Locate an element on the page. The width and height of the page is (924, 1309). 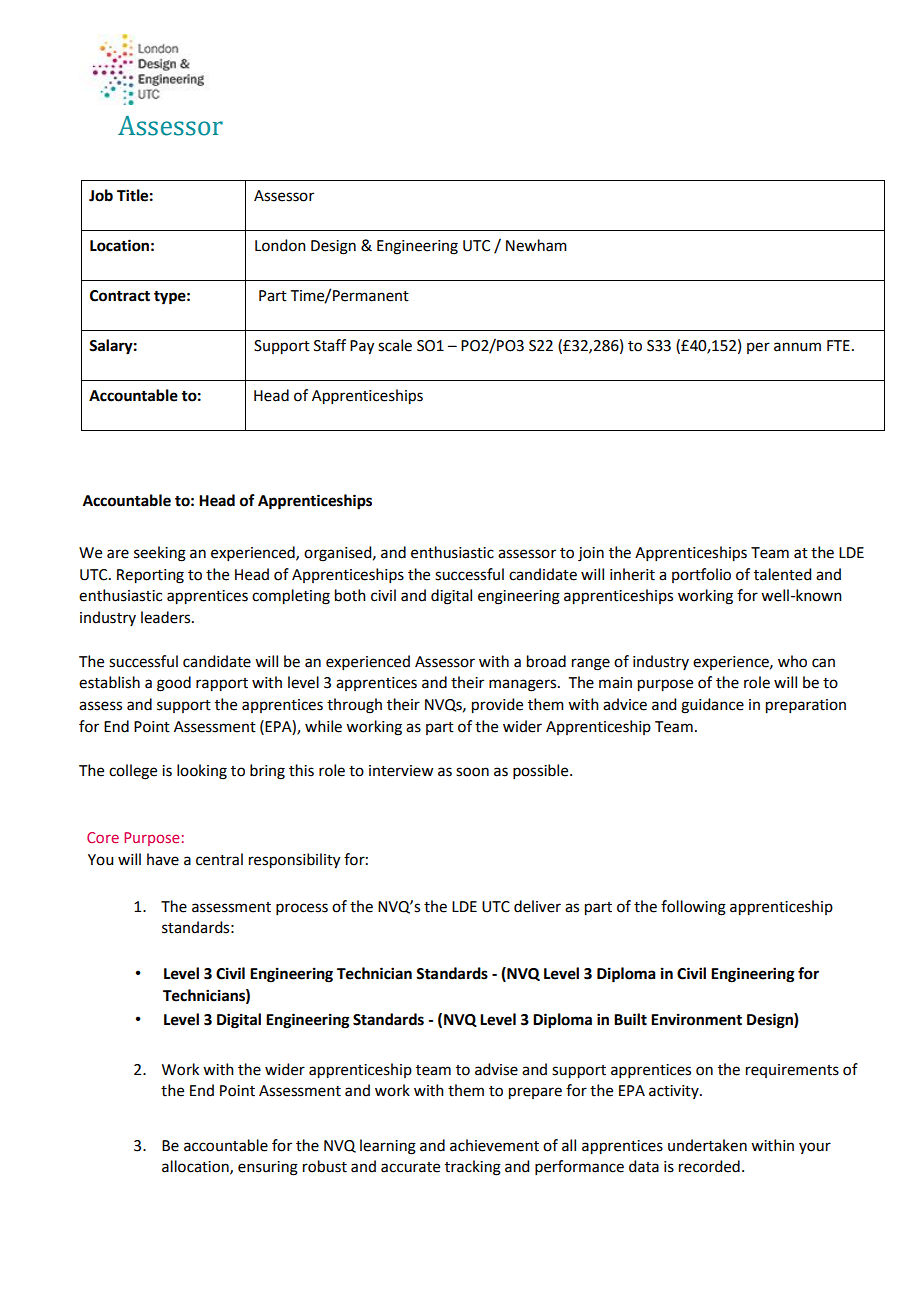
guidance is located at coordinates (712, 706).
